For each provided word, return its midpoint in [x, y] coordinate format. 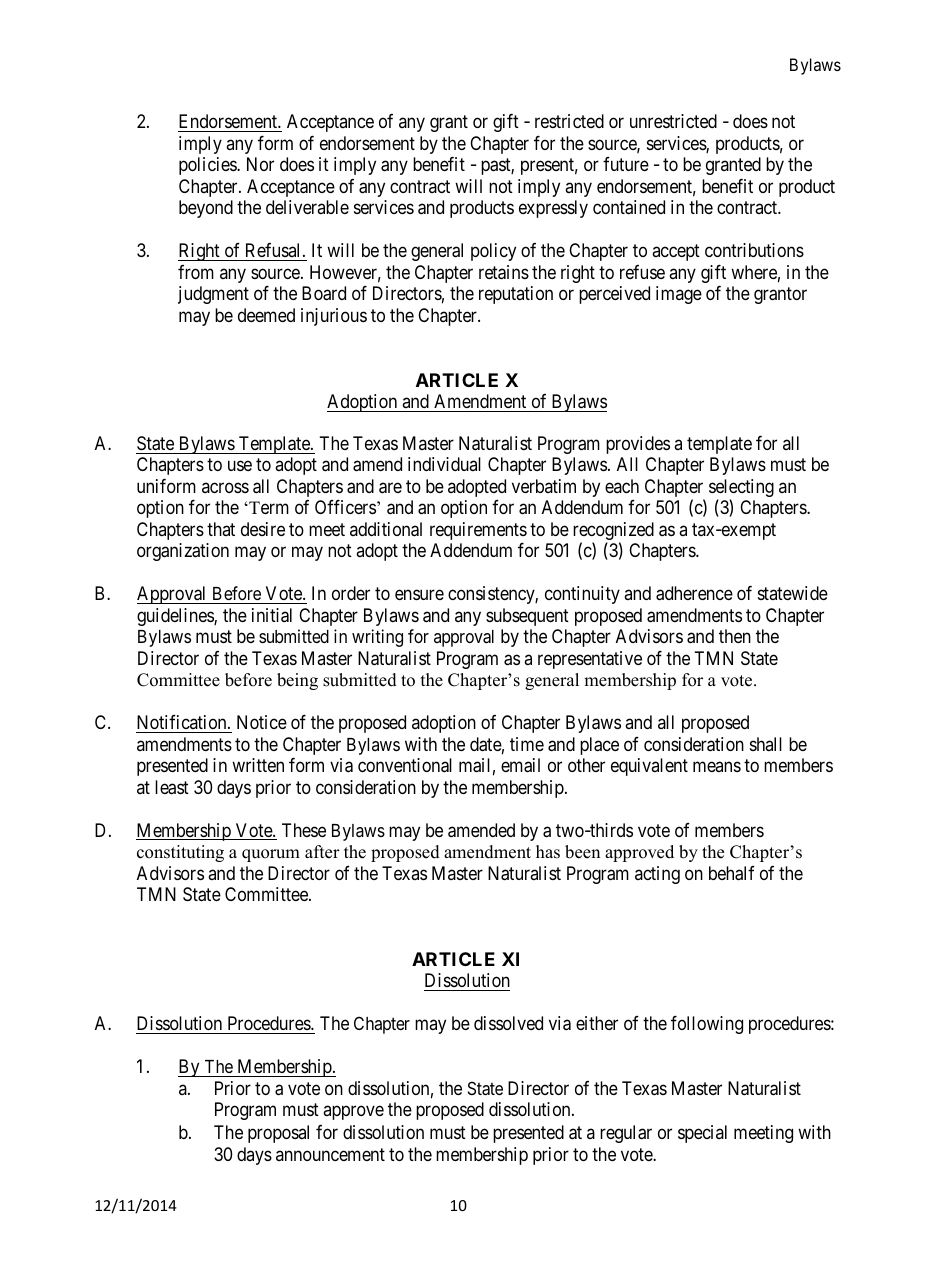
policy [493, 252]
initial [272, 615]
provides [638, 445]
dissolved [508, 1023]
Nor [260, 164]
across [225, 487]
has [548, 852]
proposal [278, 1134]
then [735, 636]
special [702, 1134]
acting [657, 875]
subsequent [527, 617]
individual [444, 464]
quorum [271, 855]
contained [629, 207]
